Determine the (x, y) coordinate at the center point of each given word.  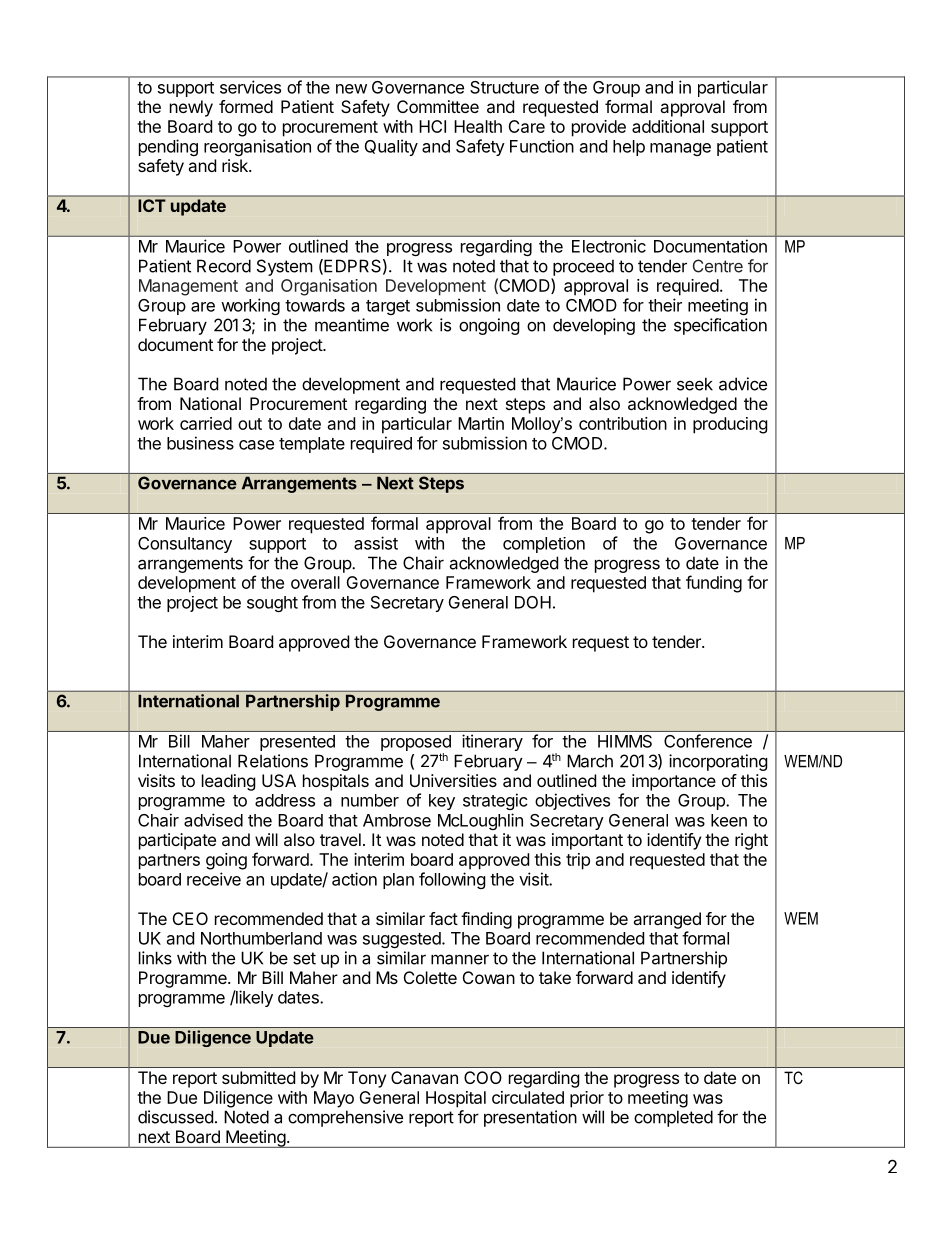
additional (668, 126)
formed (246, 106)
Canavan (424, 1077)
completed (673, 1118)
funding (714, 584)
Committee (438, 106)
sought (272, 604)
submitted (258, 1077)
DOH (533, 602)
